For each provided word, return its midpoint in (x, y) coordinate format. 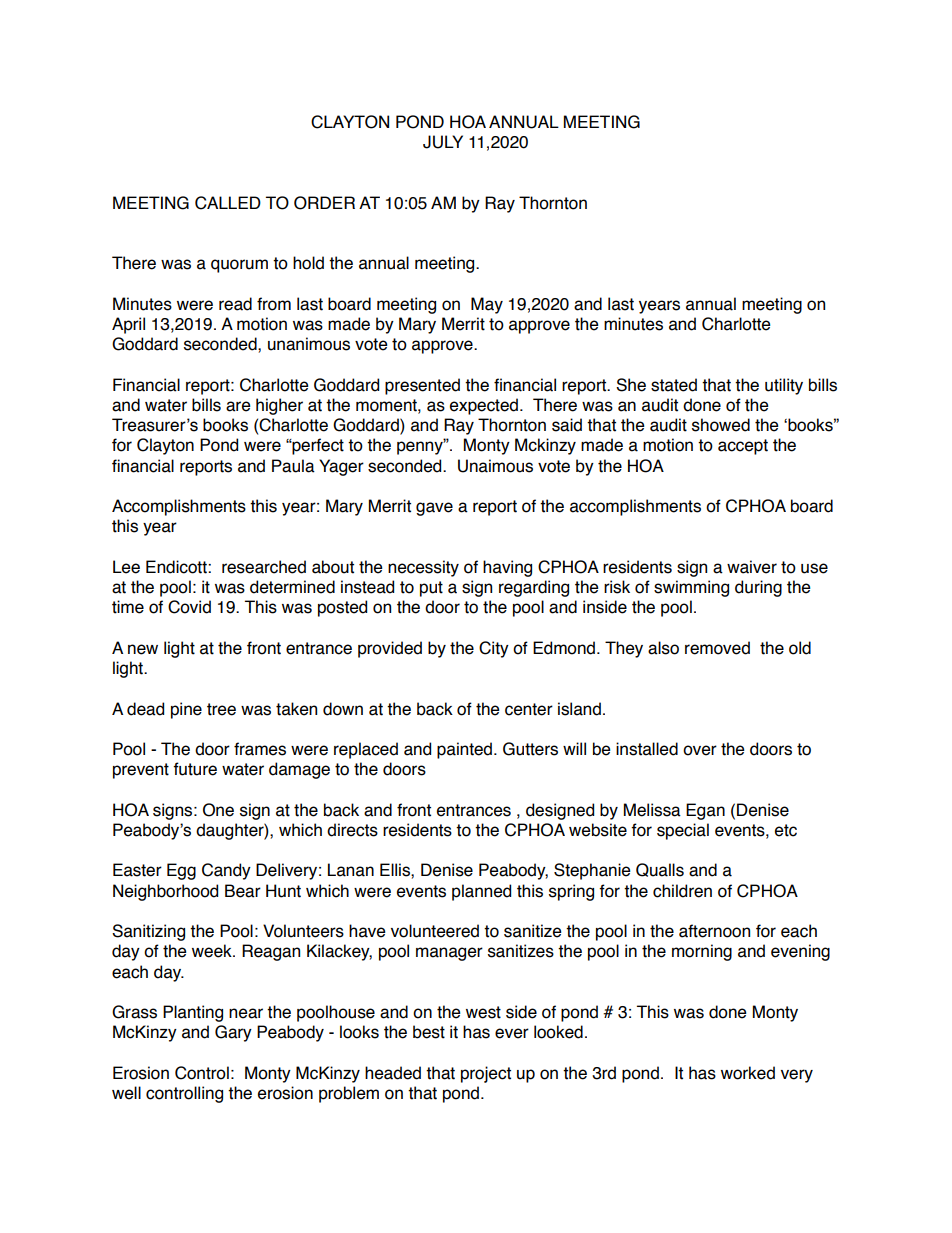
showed (721, 425)
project (486, 1074)
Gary (233, 1033)
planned (481, 892)
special (683, 831)
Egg (181, 871)
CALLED (228, 203)
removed (717, 648)
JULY (443, 142)
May (487, 305)
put (431, 589)
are (238, 406)
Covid (189, 607)
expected (484, 406)
